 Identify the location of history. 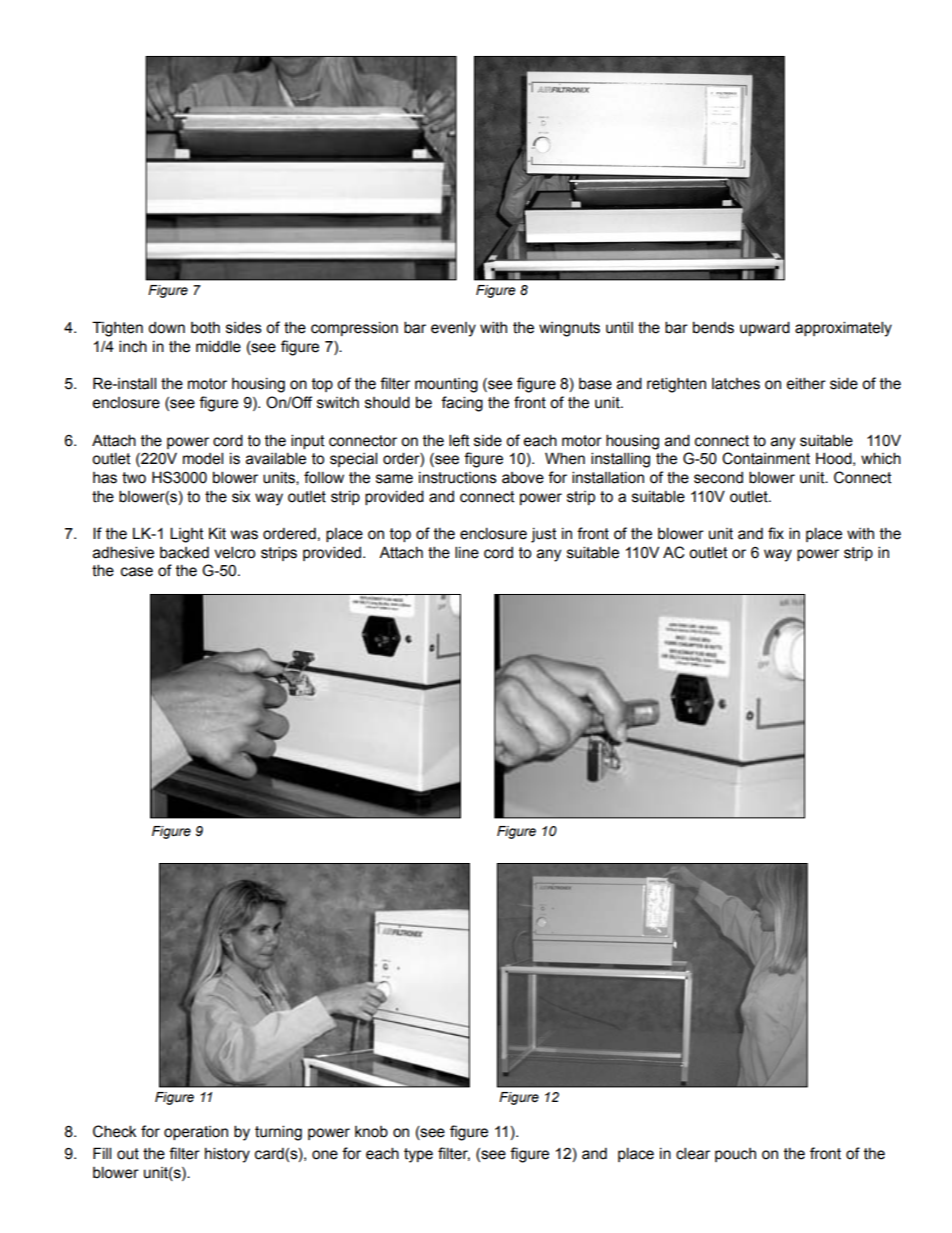
(227, 1155).
